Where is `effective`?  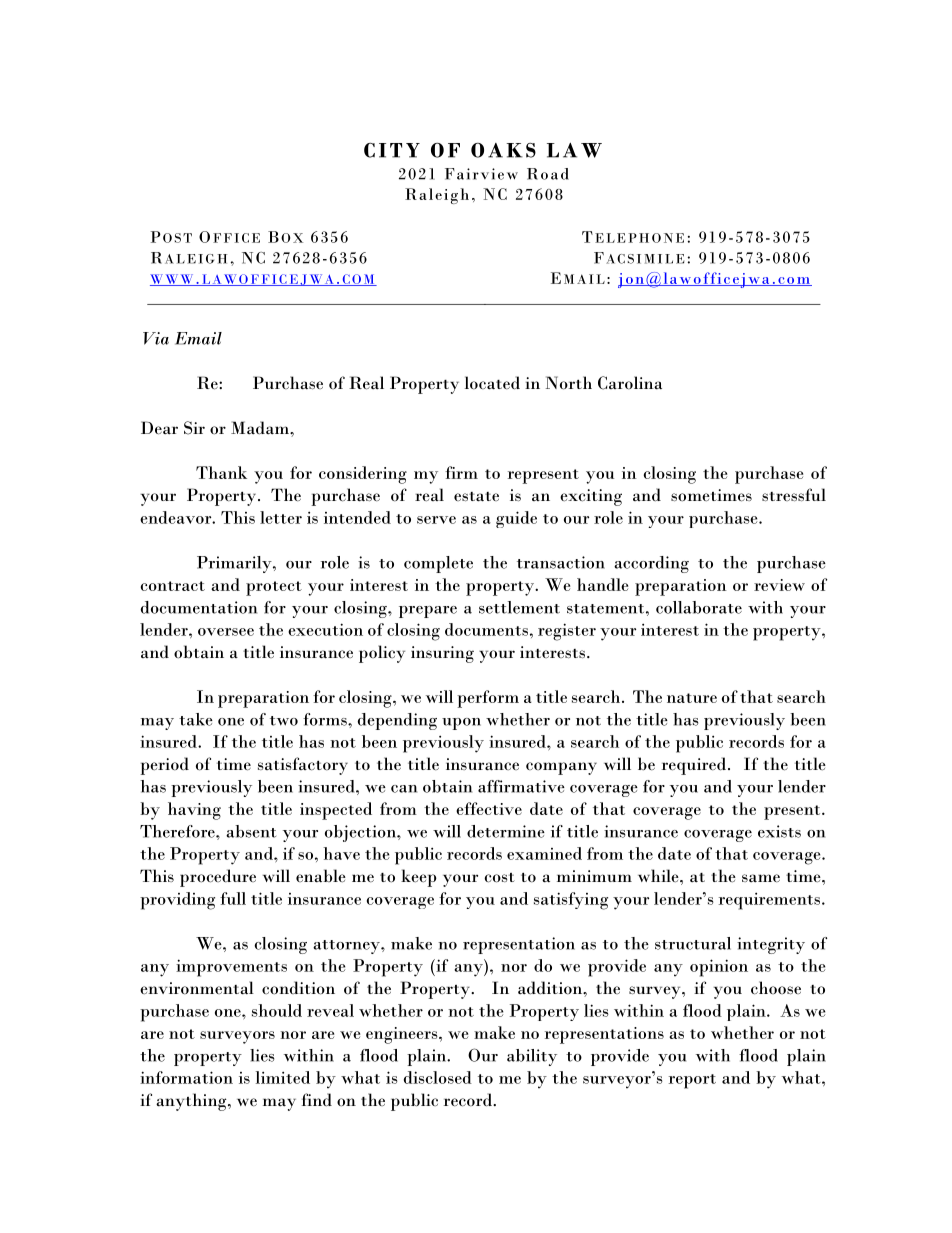 effective is located at coordinates (489, 808).
